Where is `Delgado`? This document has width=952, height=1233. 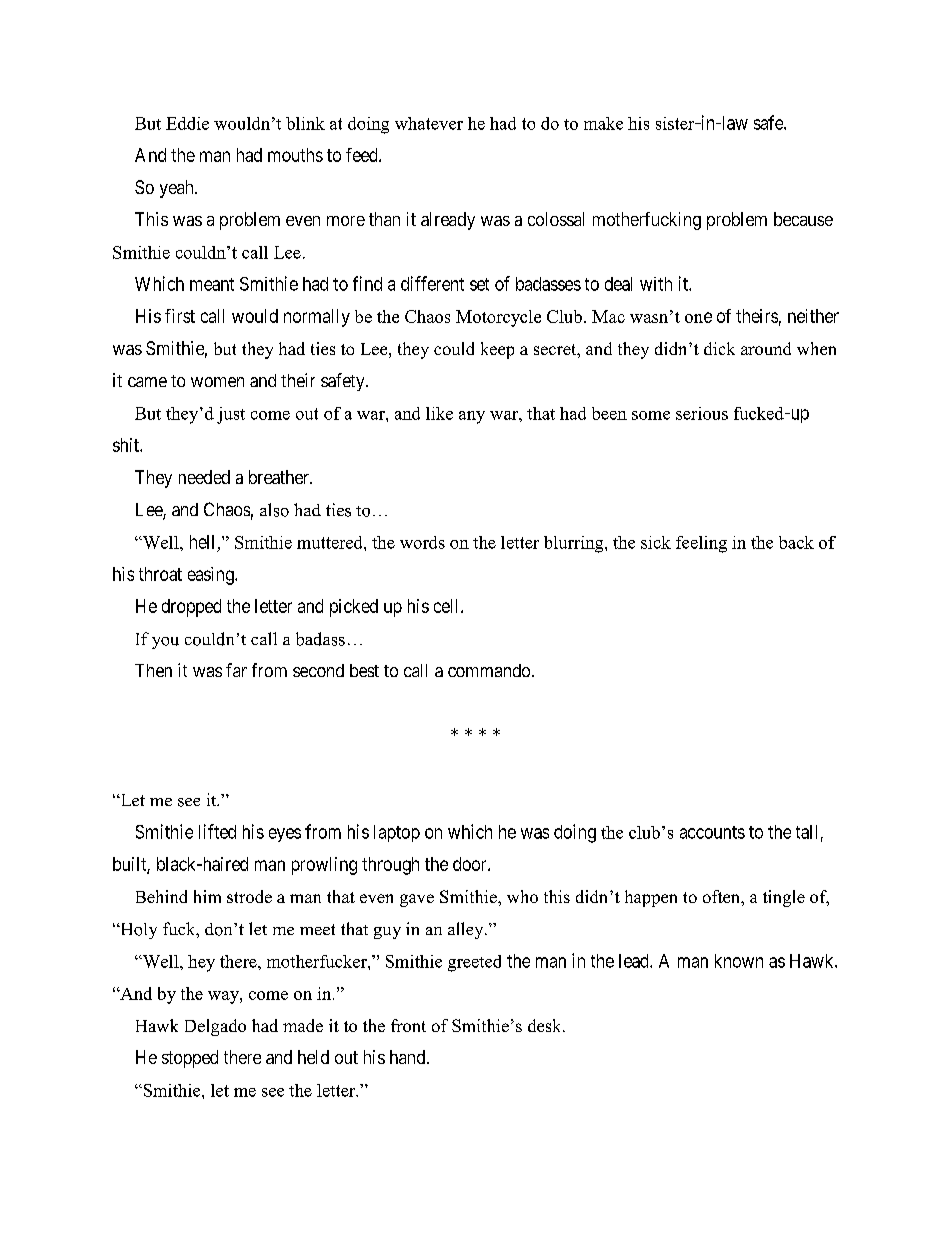 Delgado is located at coordinates (215, 1027).
